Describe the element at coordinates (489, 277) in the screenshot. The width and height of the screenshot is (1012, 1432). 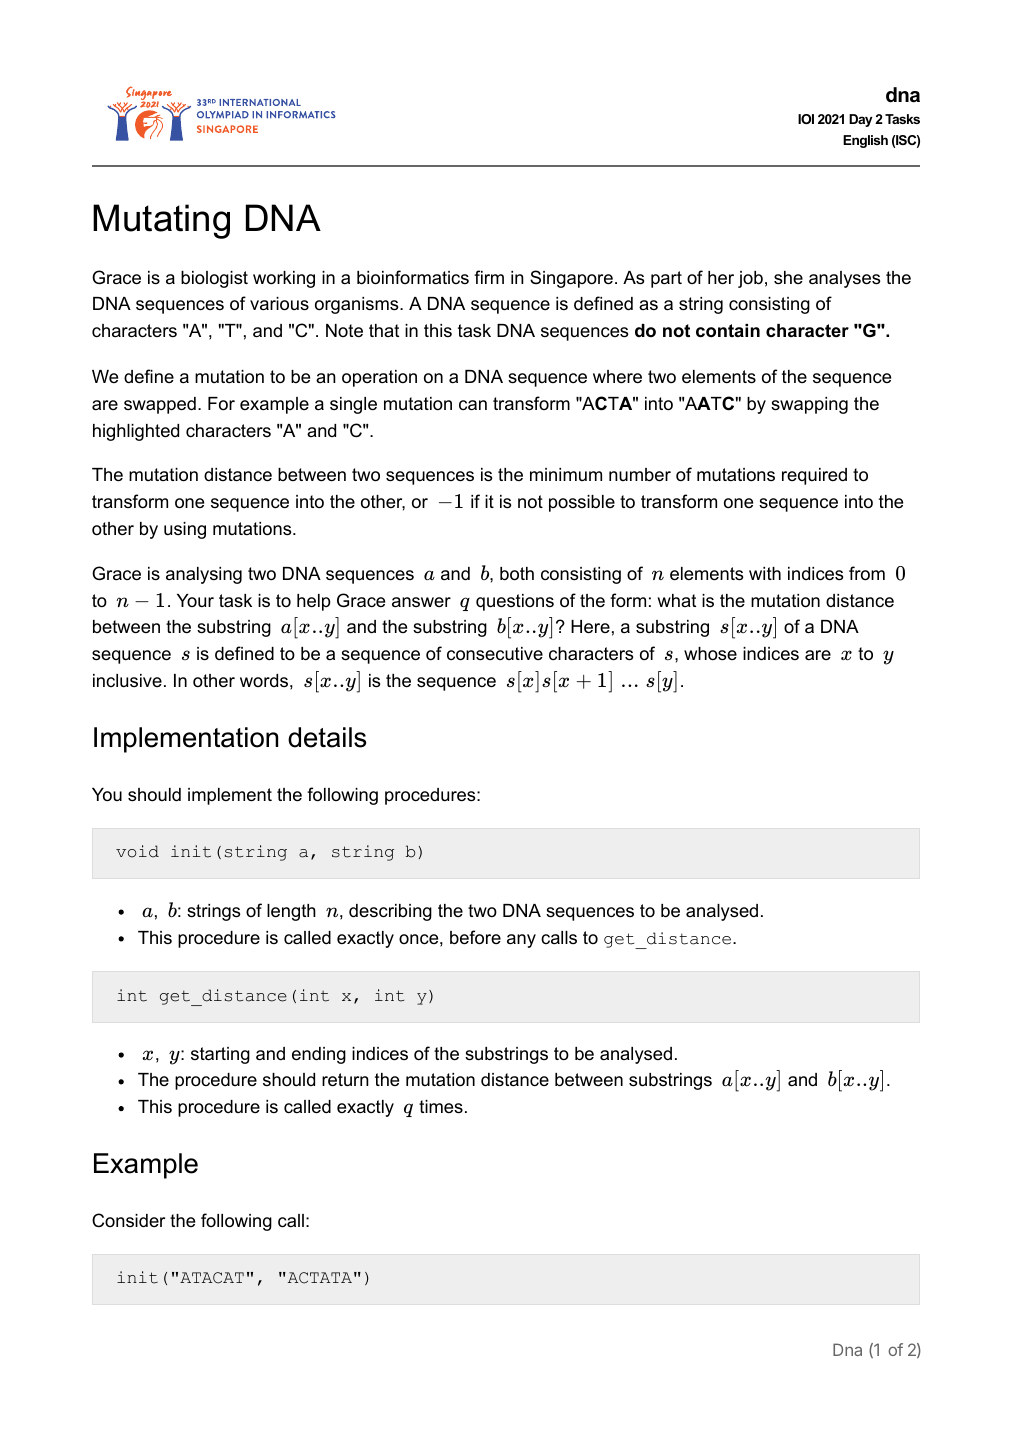
I see `firm` at that location.
